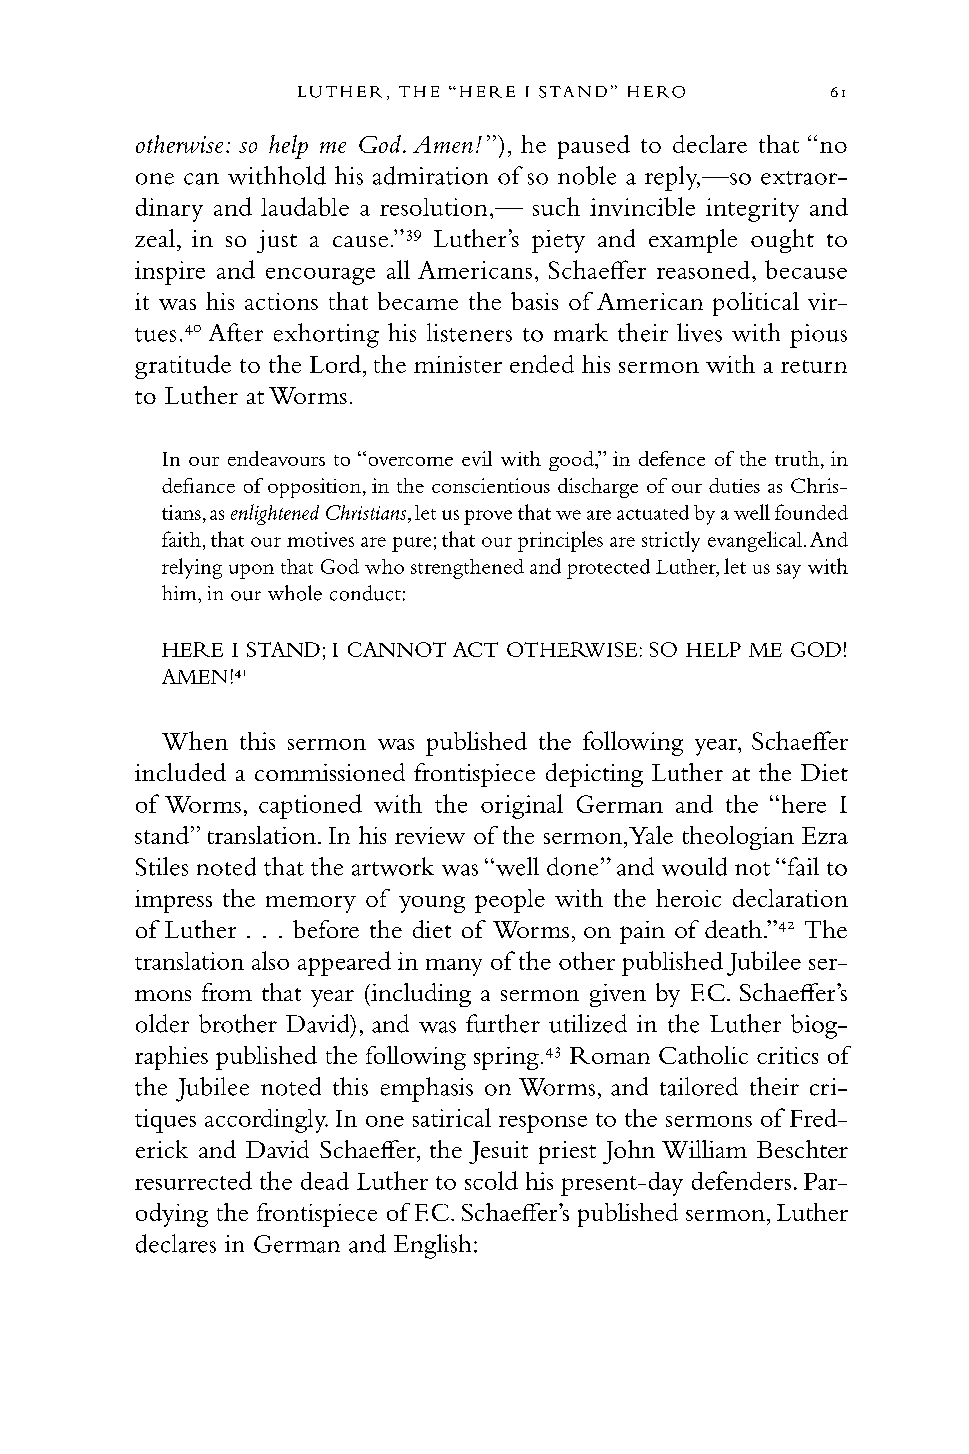  Describe the element at coordinates (430, 175) in the image. I see `admiration` at that location.
